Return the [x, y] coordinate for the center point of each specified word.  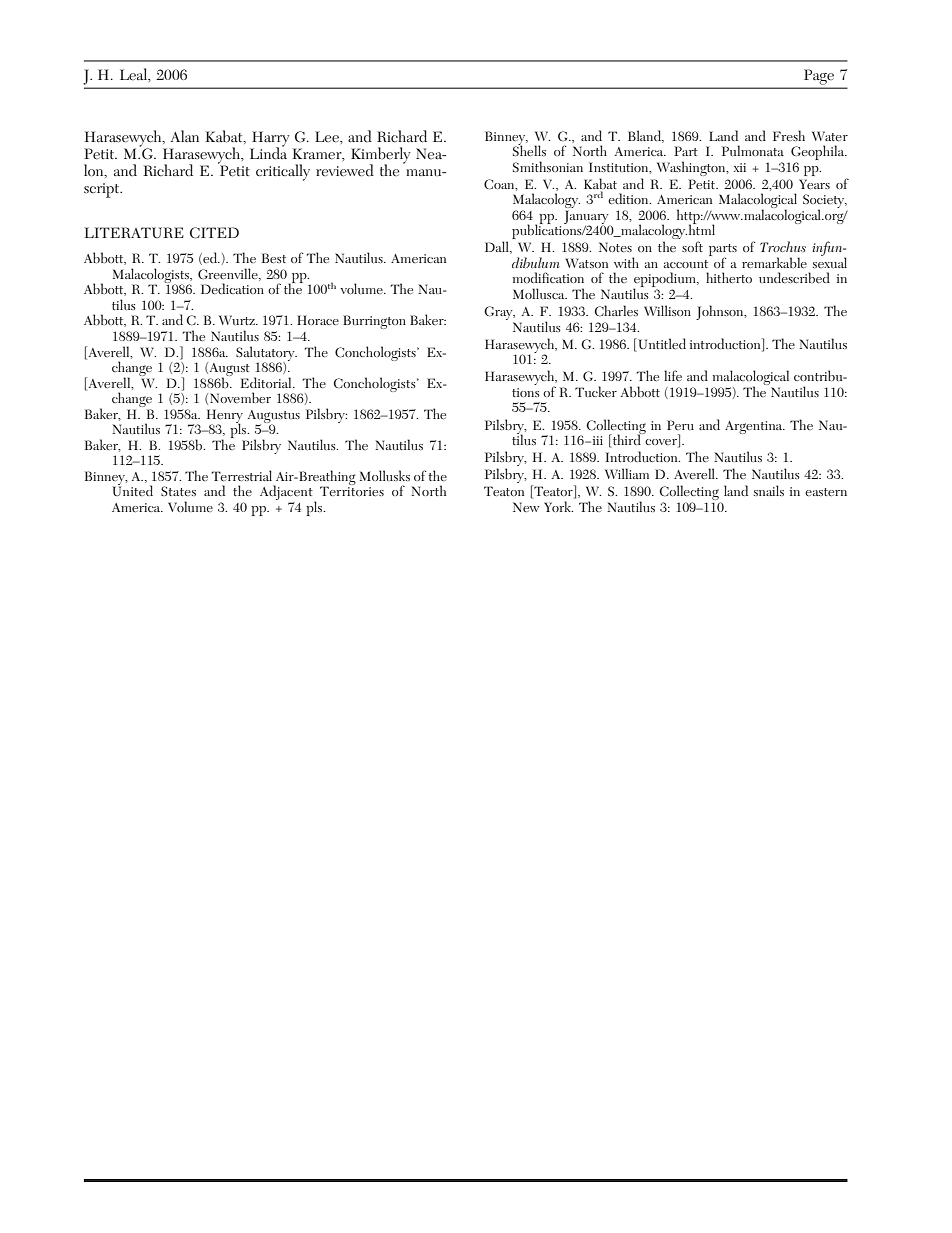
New [526, 507]
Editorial [267, 382]
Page [819, 77]
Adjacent [287, 494]
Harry [270, 140]
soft [692, 246]
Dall [498, 247]
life [673, 375]
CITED [214, 233]
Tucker [596, 391]
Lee [328, 137]
